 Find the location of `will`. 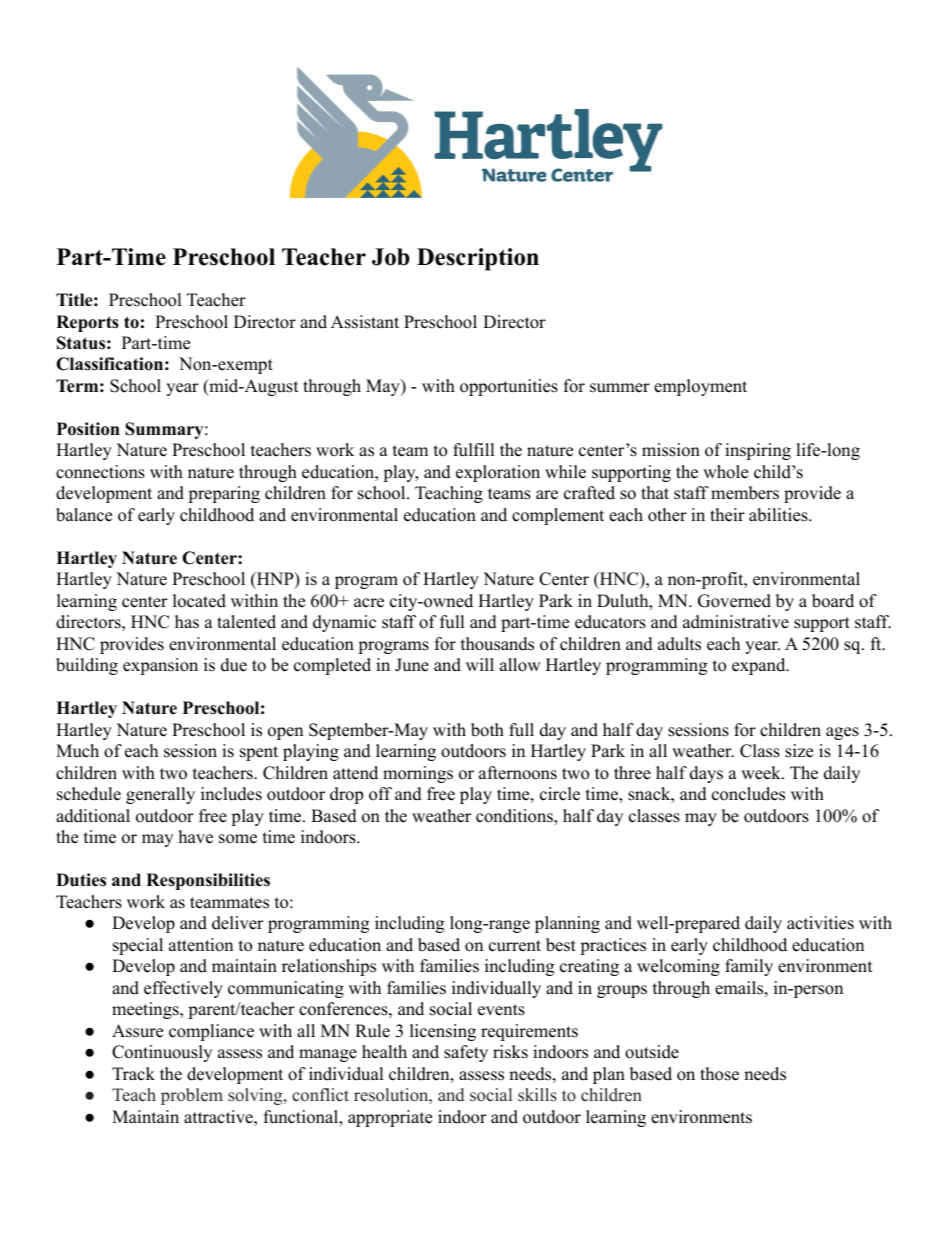

will is located at coordinates (480, 664).
